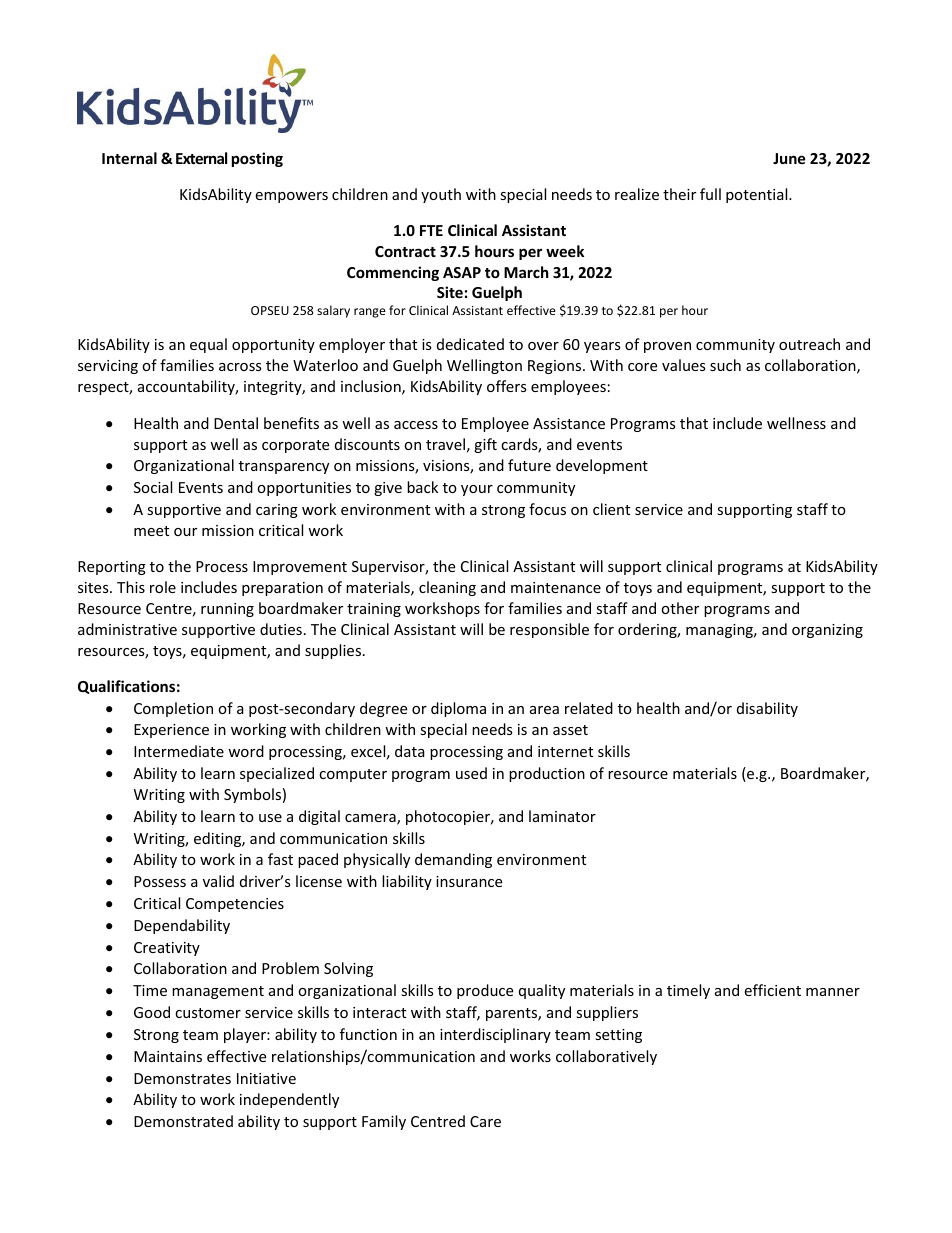 The width and height of the screenshot is (952, 1233). I want to click on client, so click(611, 509).
